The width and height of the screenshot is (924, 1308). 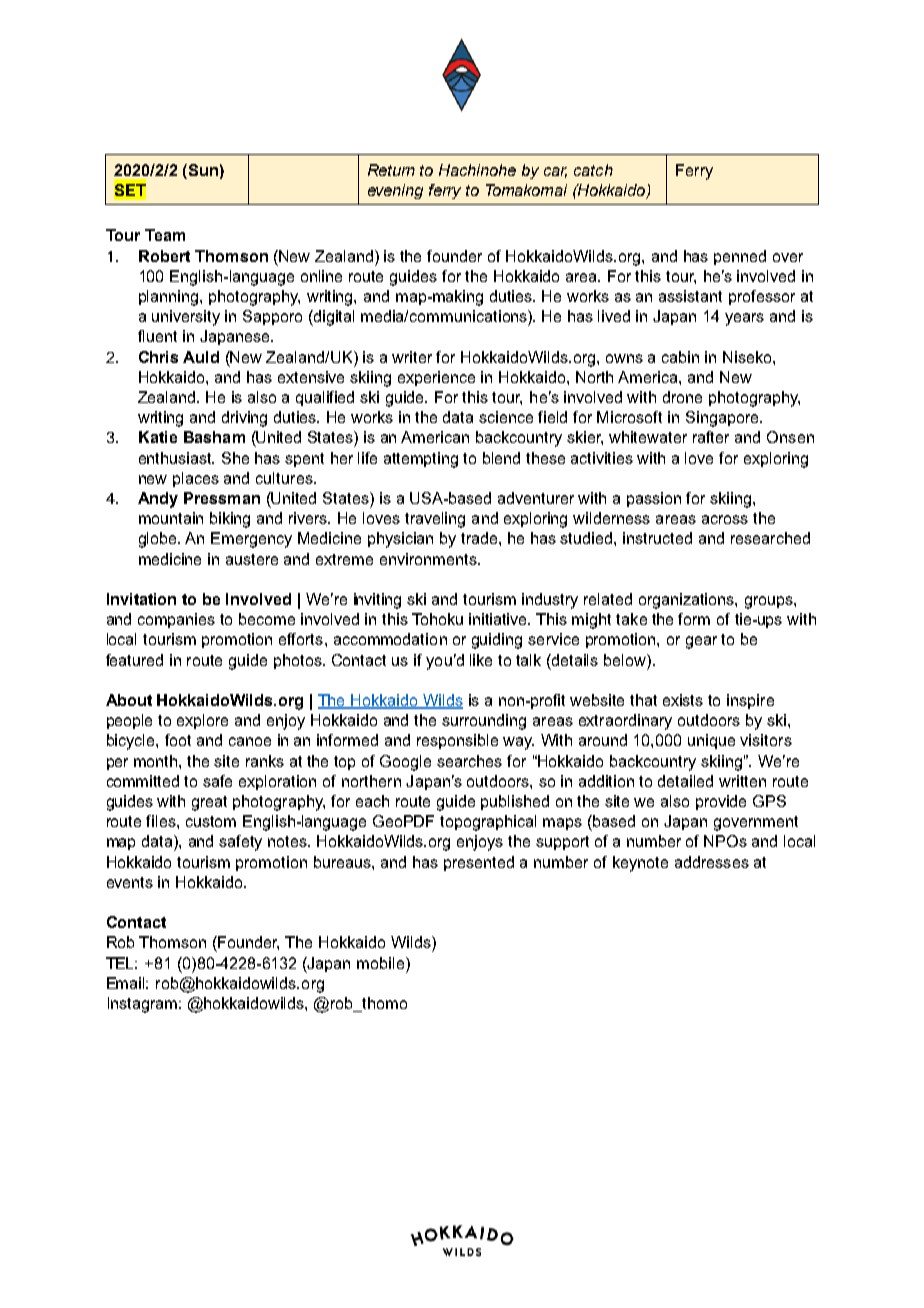 What do you see at coordinates (685, 781) in the screenshot?
I see `detailed` at bounding box center [685, 781].
